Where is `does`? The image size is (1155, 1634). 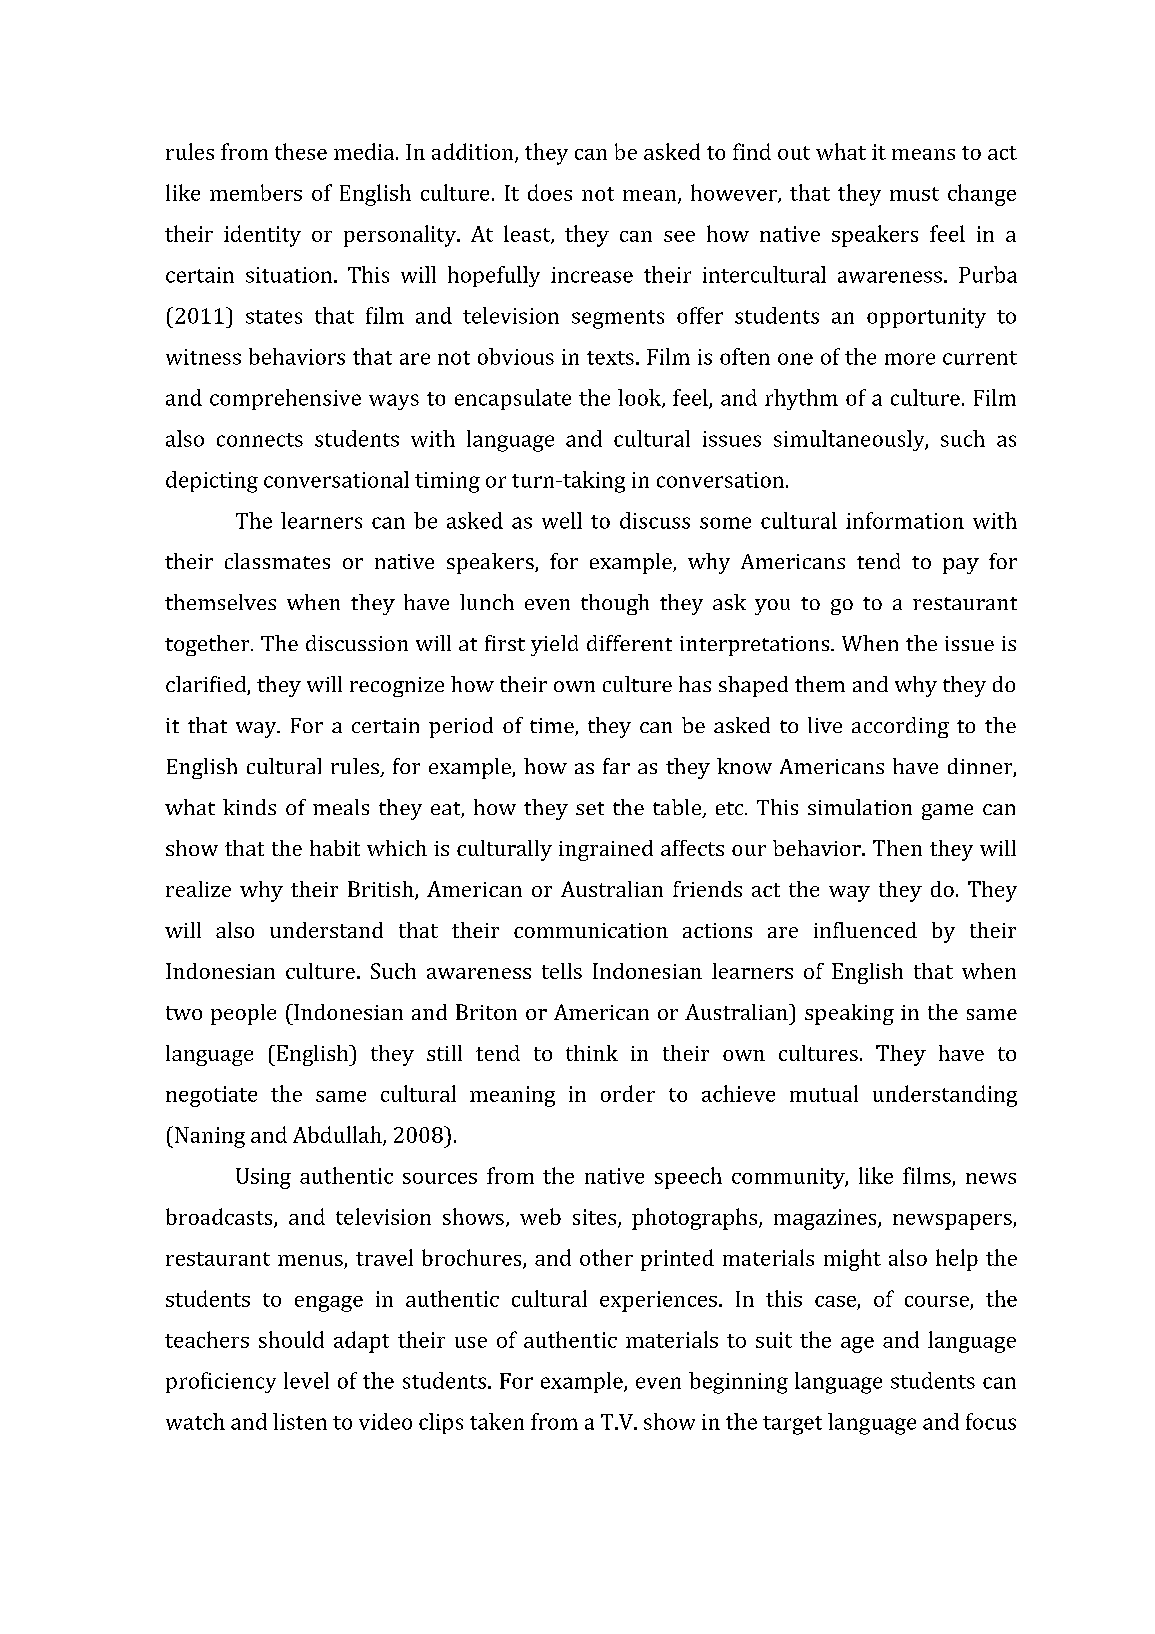
does is located at coordinates (550, 192).
